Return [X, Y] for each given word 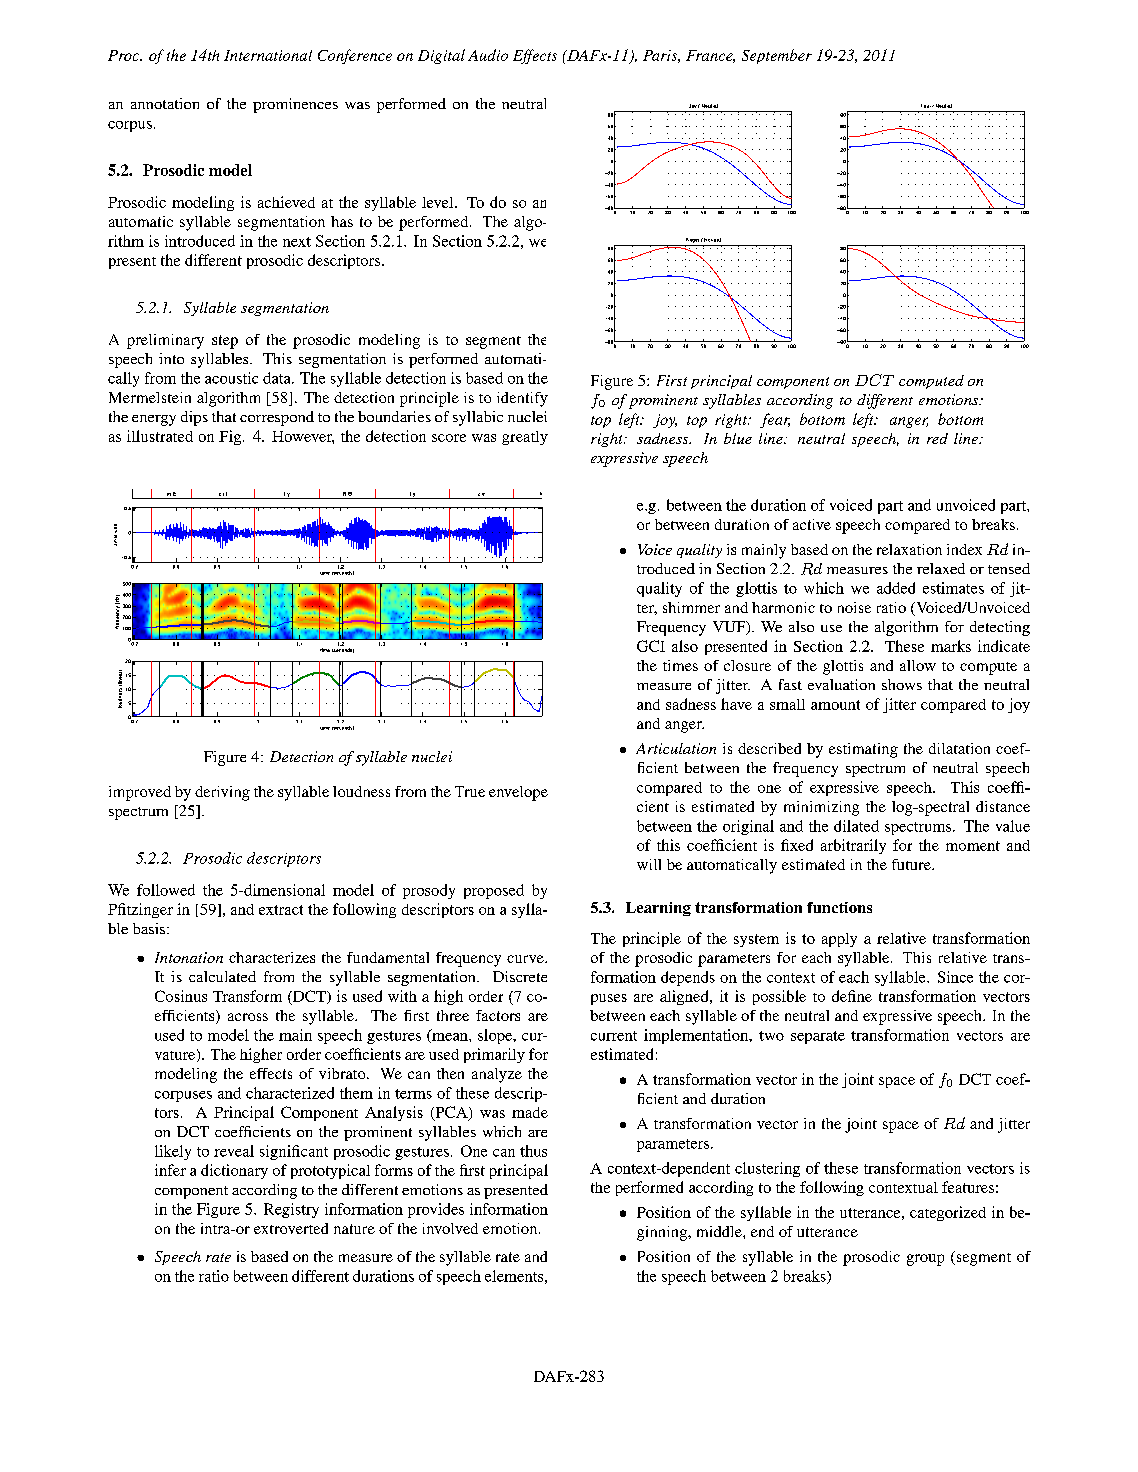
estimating [863, 750]
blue [738, 438]
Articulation [676, 748]
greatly [525, 438]
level [439, 202]
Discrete [520, 976]
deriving [222, 793]
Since [955, 977]
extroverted [291, 1228]
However [303, 437]
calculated [222, 976]
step [225, 342]
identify [522, 399]
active [812, 524]
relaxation [909, 549]
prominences [295, 105]
